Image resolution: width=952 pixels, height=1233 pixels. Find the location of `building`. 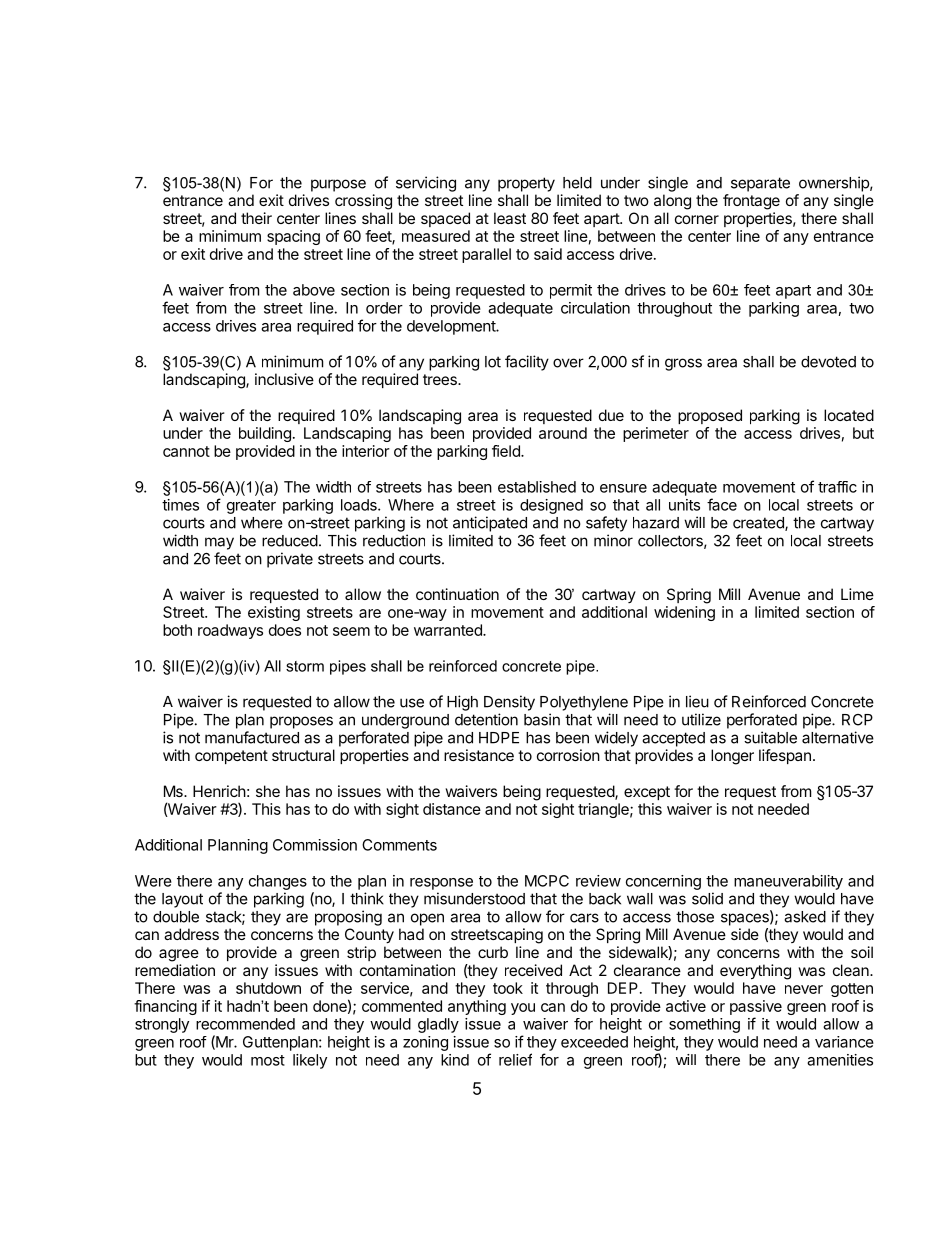

building is located at coordinates (265, 434).
